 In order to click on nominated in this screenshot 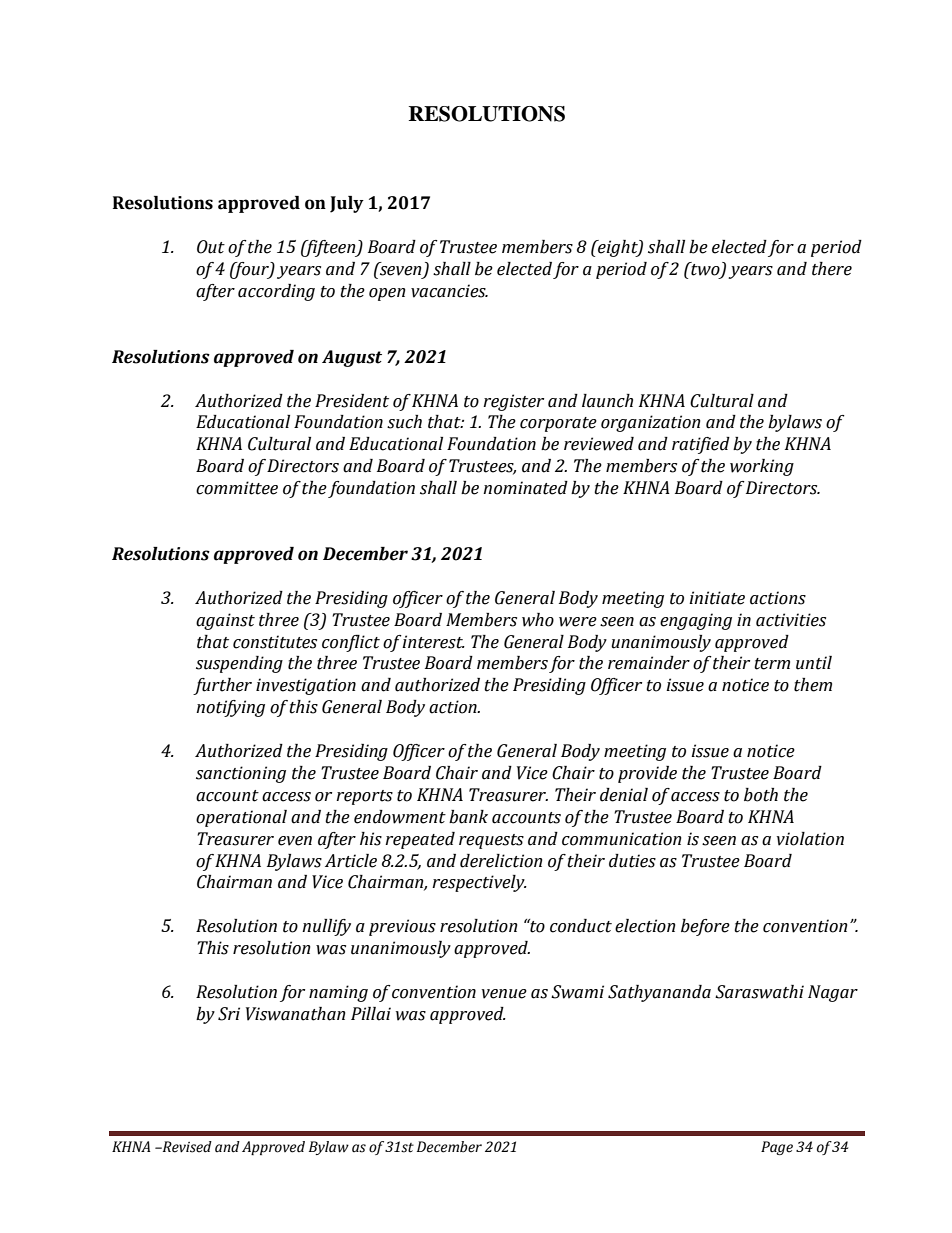, I will do `click(525, 488)`.
